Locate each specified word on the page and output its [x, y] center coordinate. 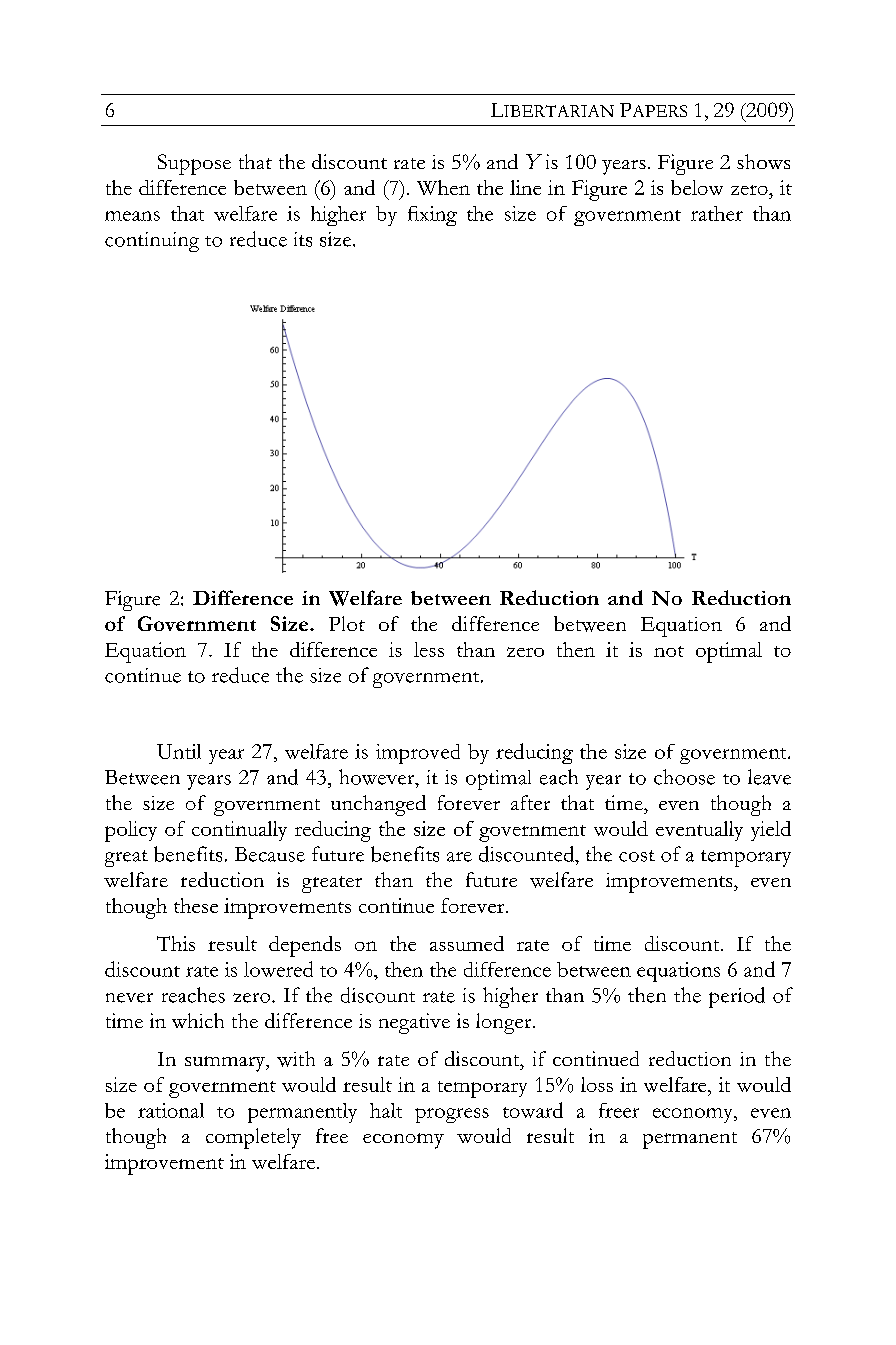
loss [597, 1084]
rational [171, 1110]
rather [717, 213]
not [669, 651]
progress [452, 1115]
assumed [467, 943]
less [429, 649]
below [697, 187]
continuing [152, 242]
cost [637, 856]
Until [179, 751]
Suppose [194, 164]
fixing [432, 216]
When [443, 187]
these [196, 905]
